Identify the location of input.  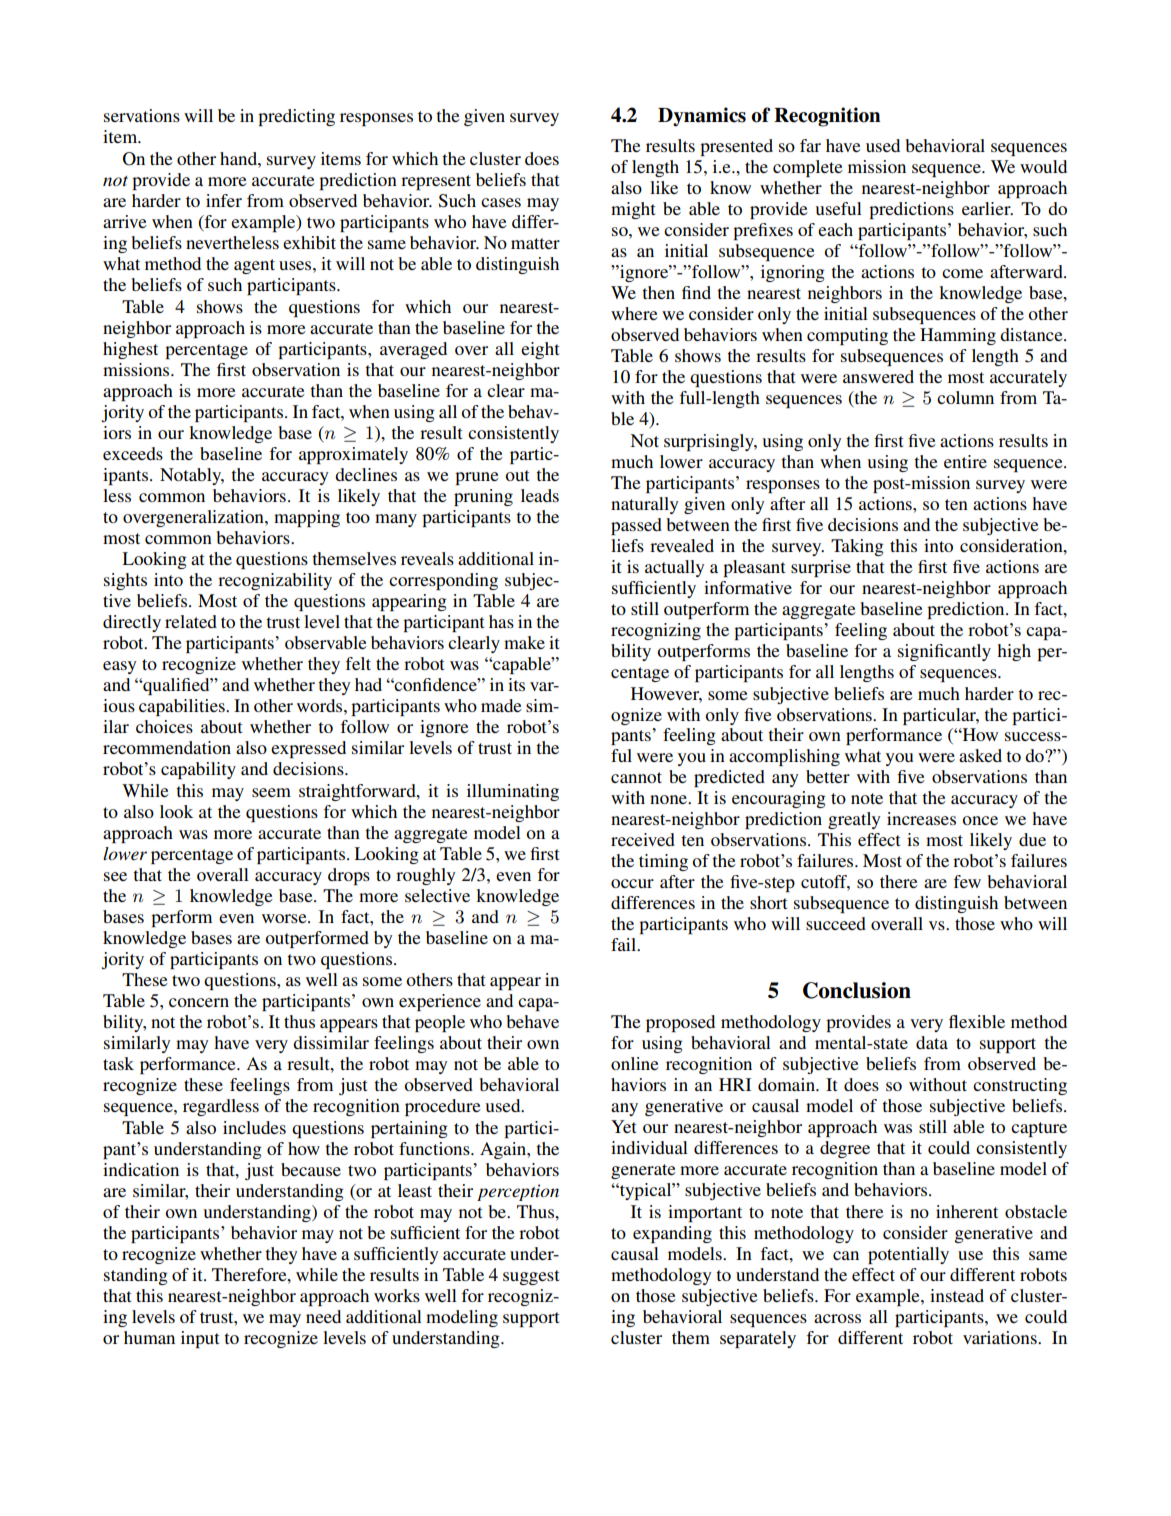
(200, 1339).
